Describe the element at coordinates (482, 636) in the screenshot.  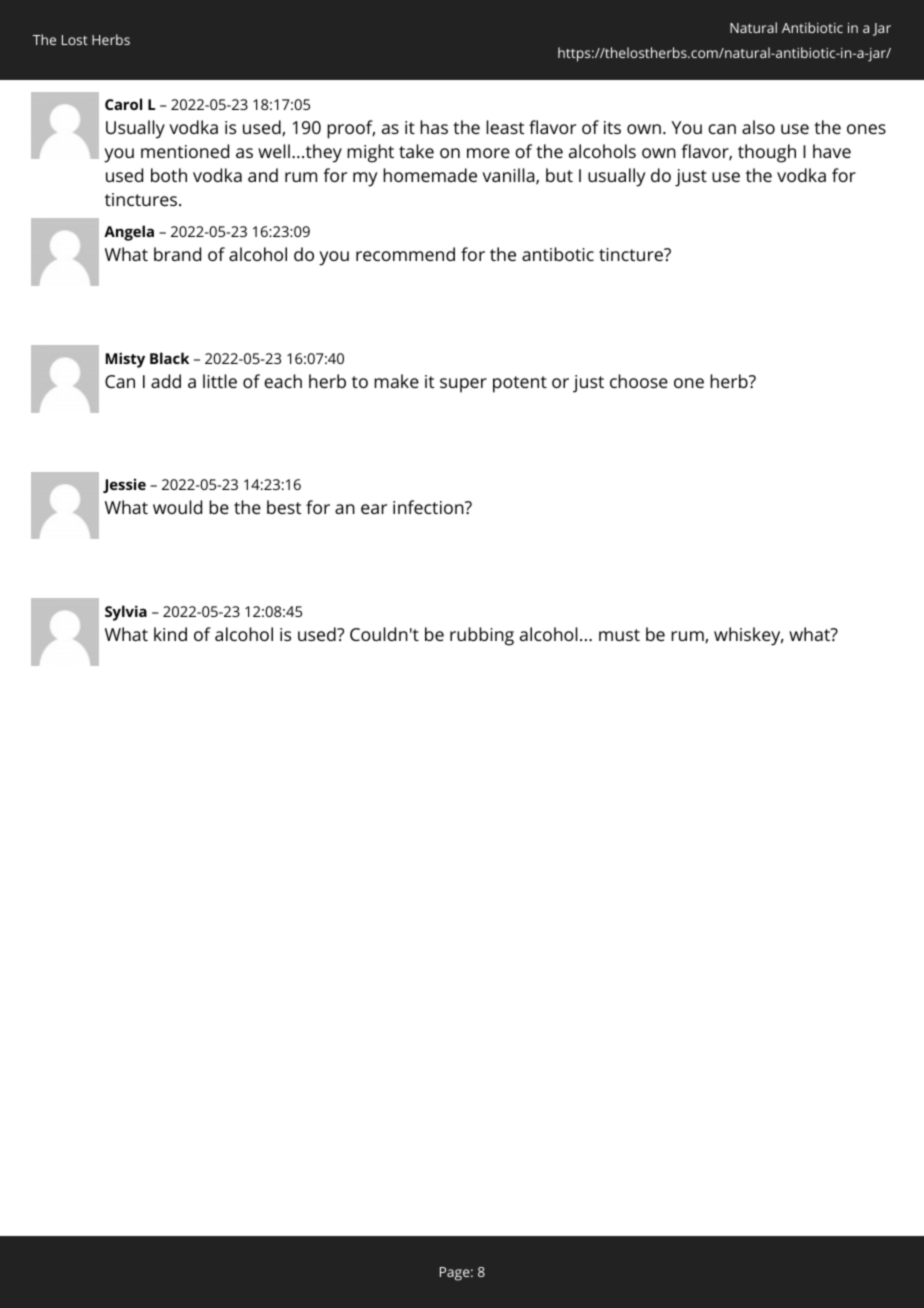
I see `rubbing` at that location.
